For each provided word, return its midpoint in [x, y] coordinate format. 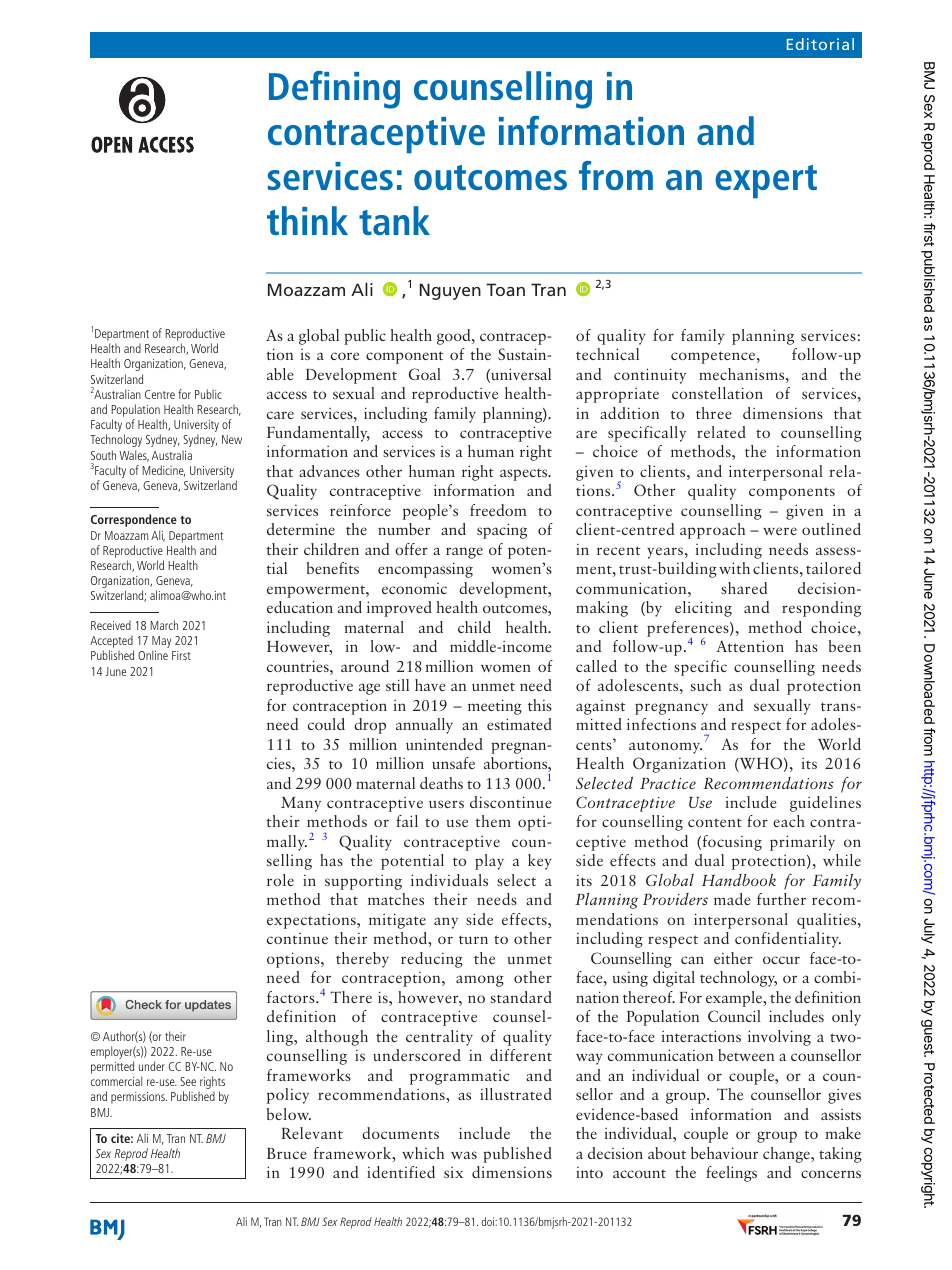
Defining [334, 90]
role [280, 880]
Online [153, 655]
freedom [498, 510]
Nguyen [450, 291]
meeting [495, 707]
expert [766, 181]
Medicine [164, 471]
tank [394, 220]
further [781, 899]
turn [473, 939]
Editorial [820, 44]
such [706, 685]
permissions [139, 1098]
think [307, 220]
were [780, 531]
